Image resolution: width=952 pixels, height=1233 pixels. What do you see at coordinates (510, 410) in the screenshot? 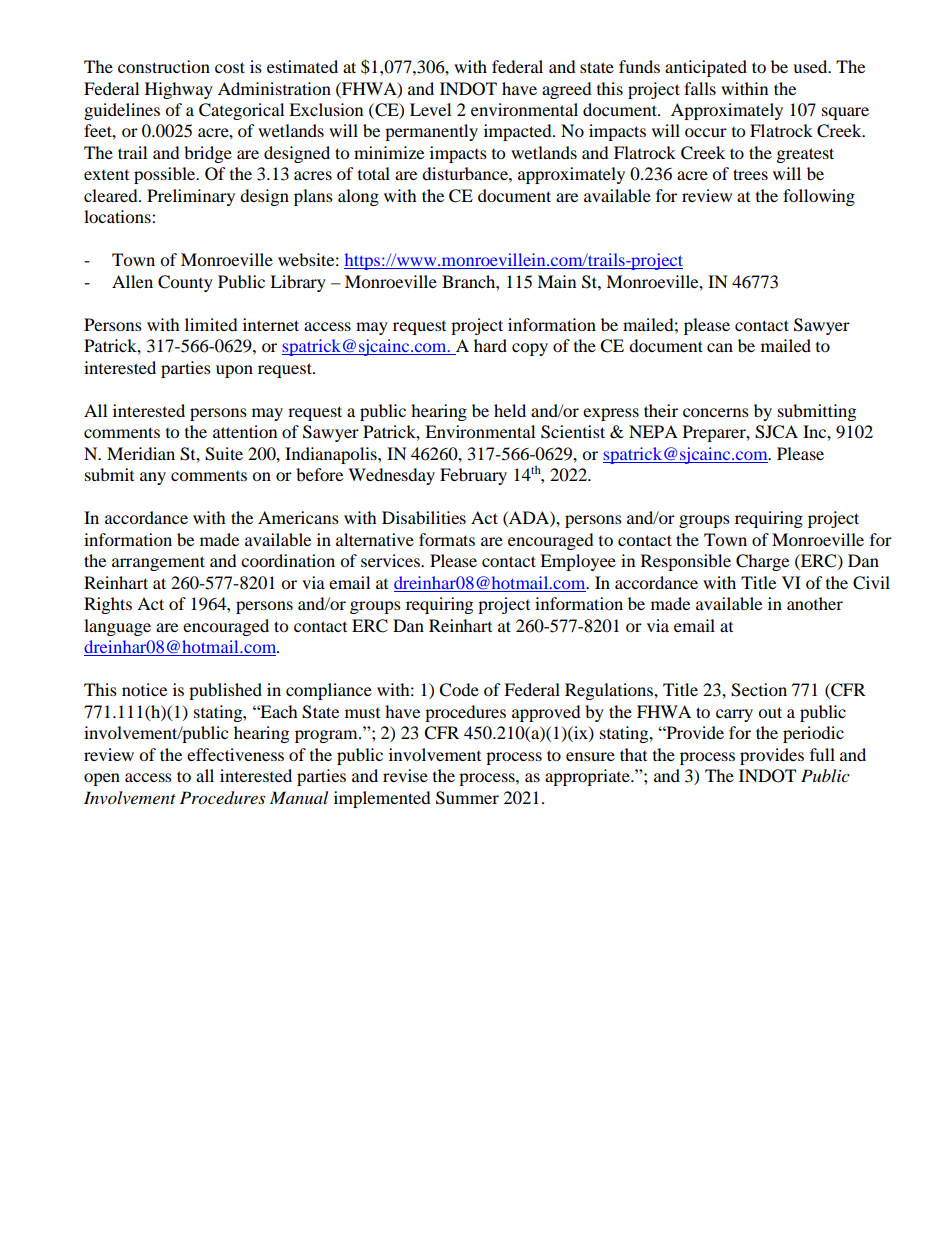
I see `held` at bounding box center [510, 410].
